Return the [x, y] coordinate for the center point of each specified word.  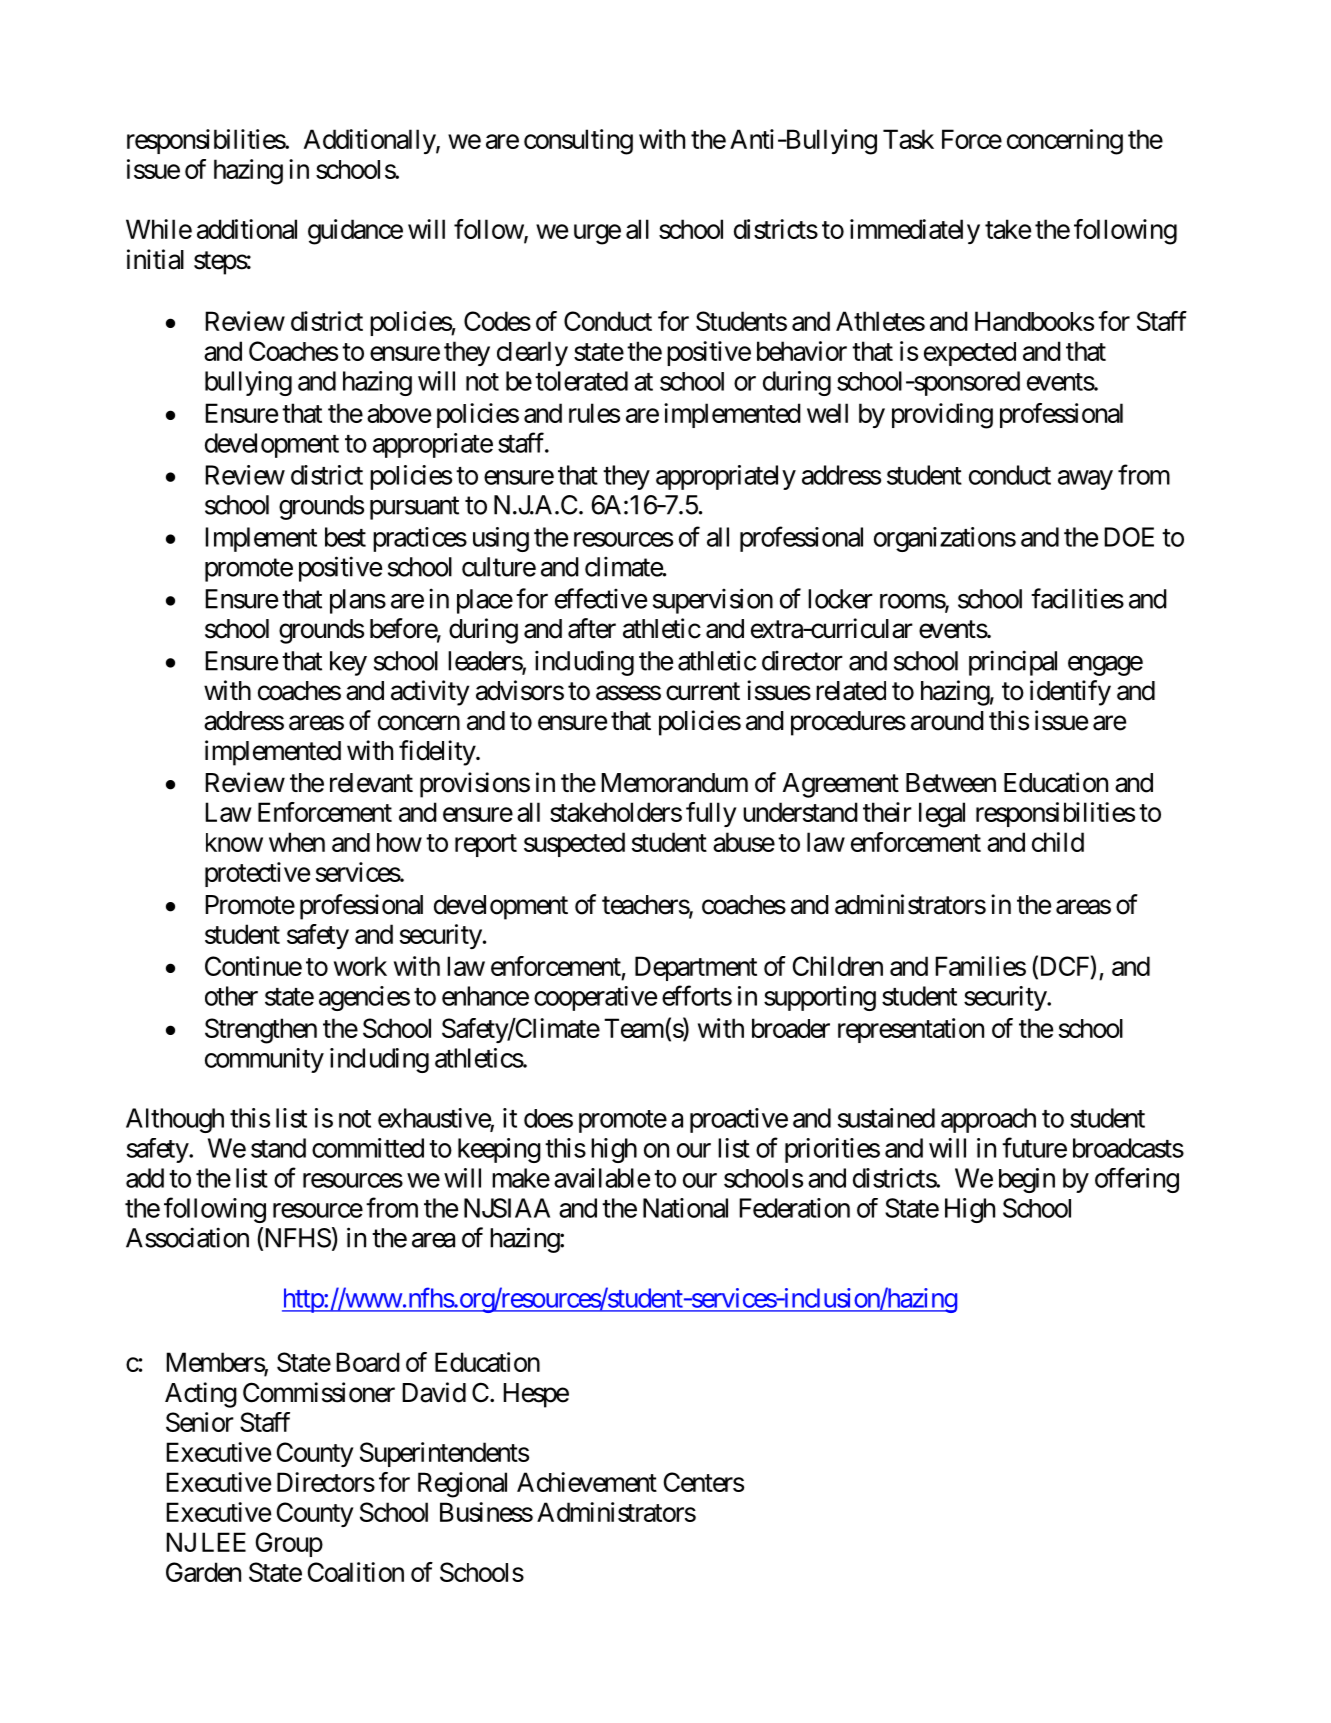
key [348, 663]
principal [1013, 663]
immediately [915, 231]
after [592, 628]
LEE [224, 1542]
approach [988, 1120]
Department [696, 968]
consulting [578, 142]
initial [155, 259]
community [264, 1060]
